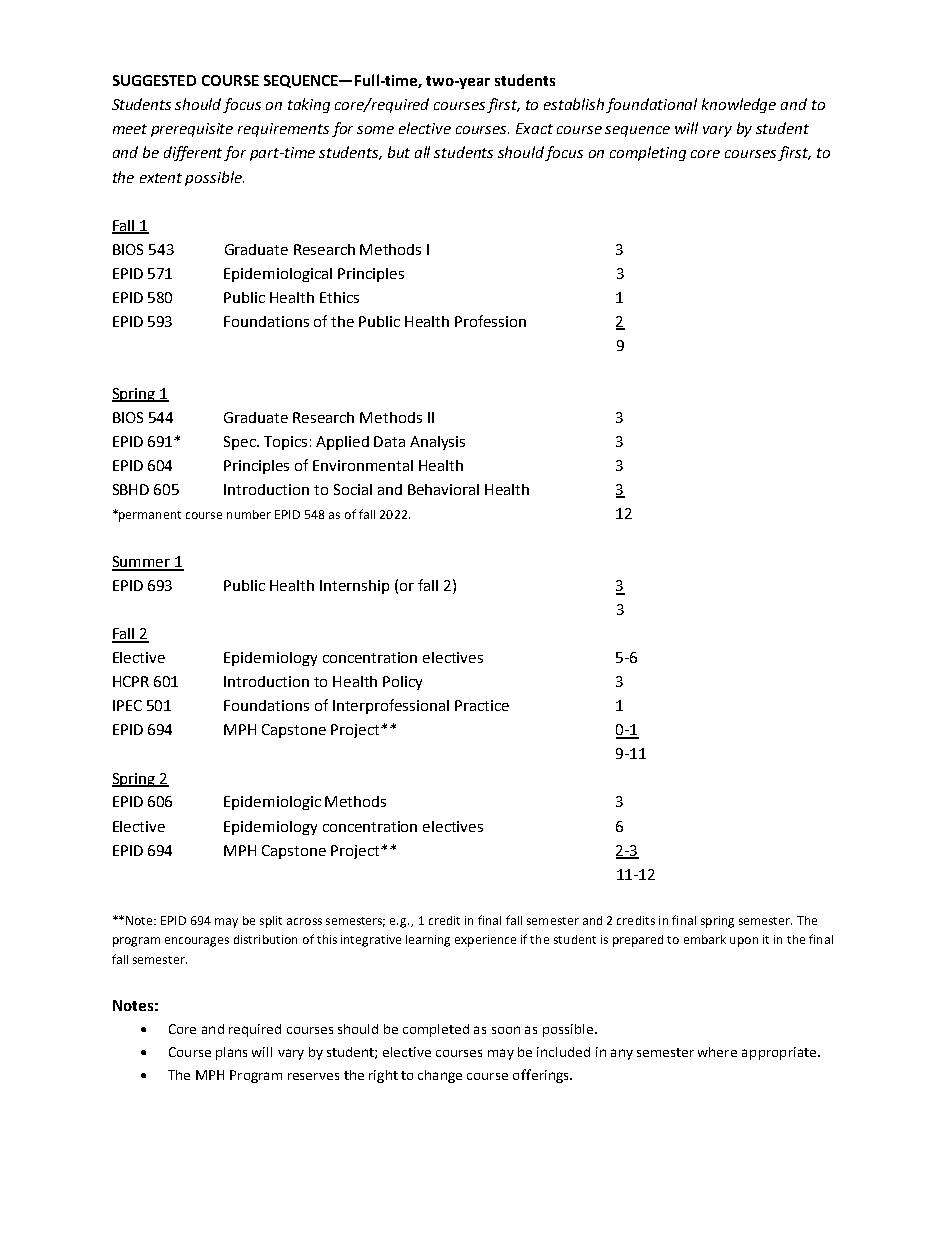  What do you see at coordinates (705, 939) in the screenshot?
I see `embark` at bounding box center [705, 939].
